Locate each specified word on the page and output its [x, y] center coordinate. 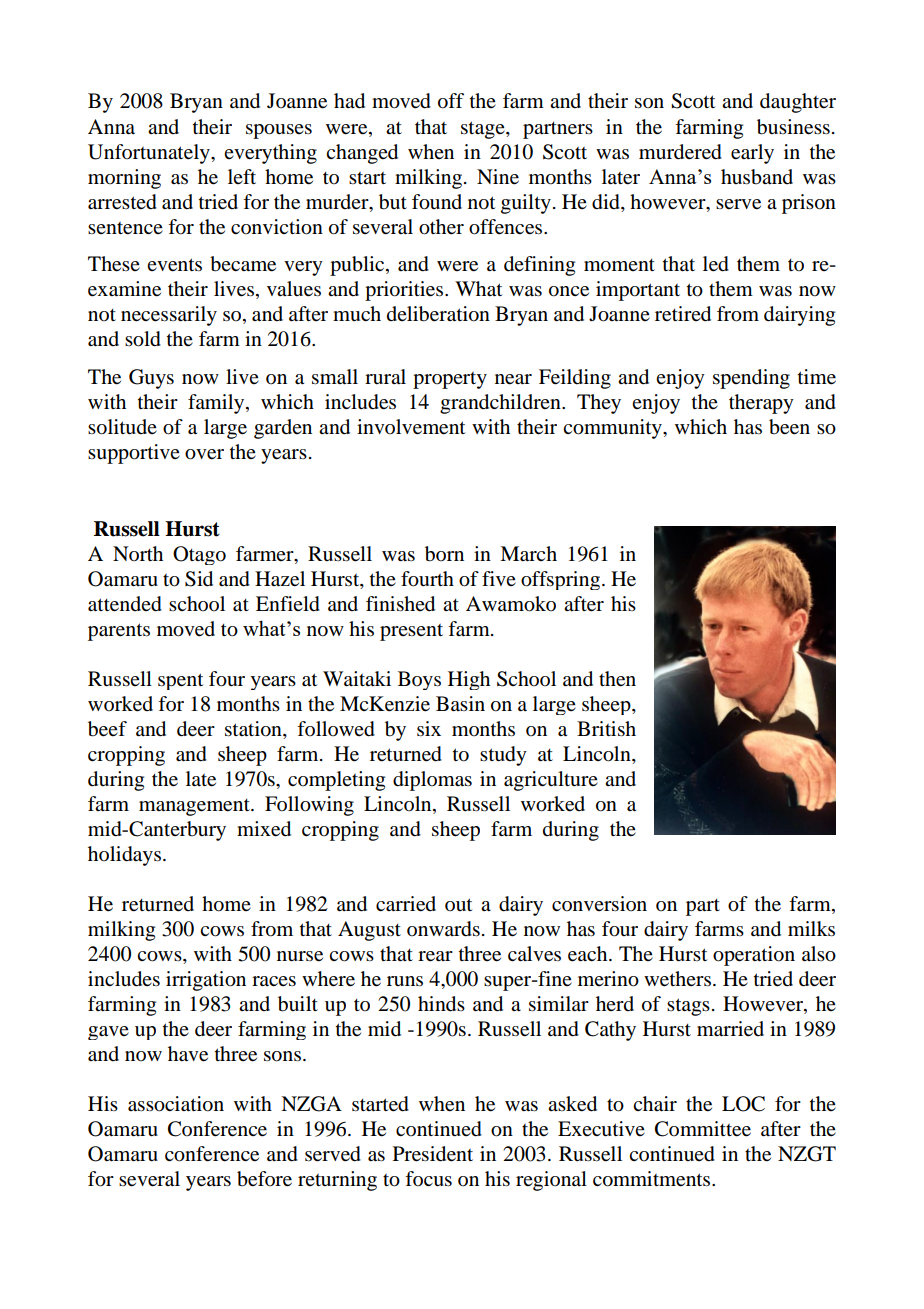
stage [484, 130]
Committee [703, 1129]
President [433, 1154]
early [752, 154]
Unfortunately [150, 154]
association [176, 1104]
